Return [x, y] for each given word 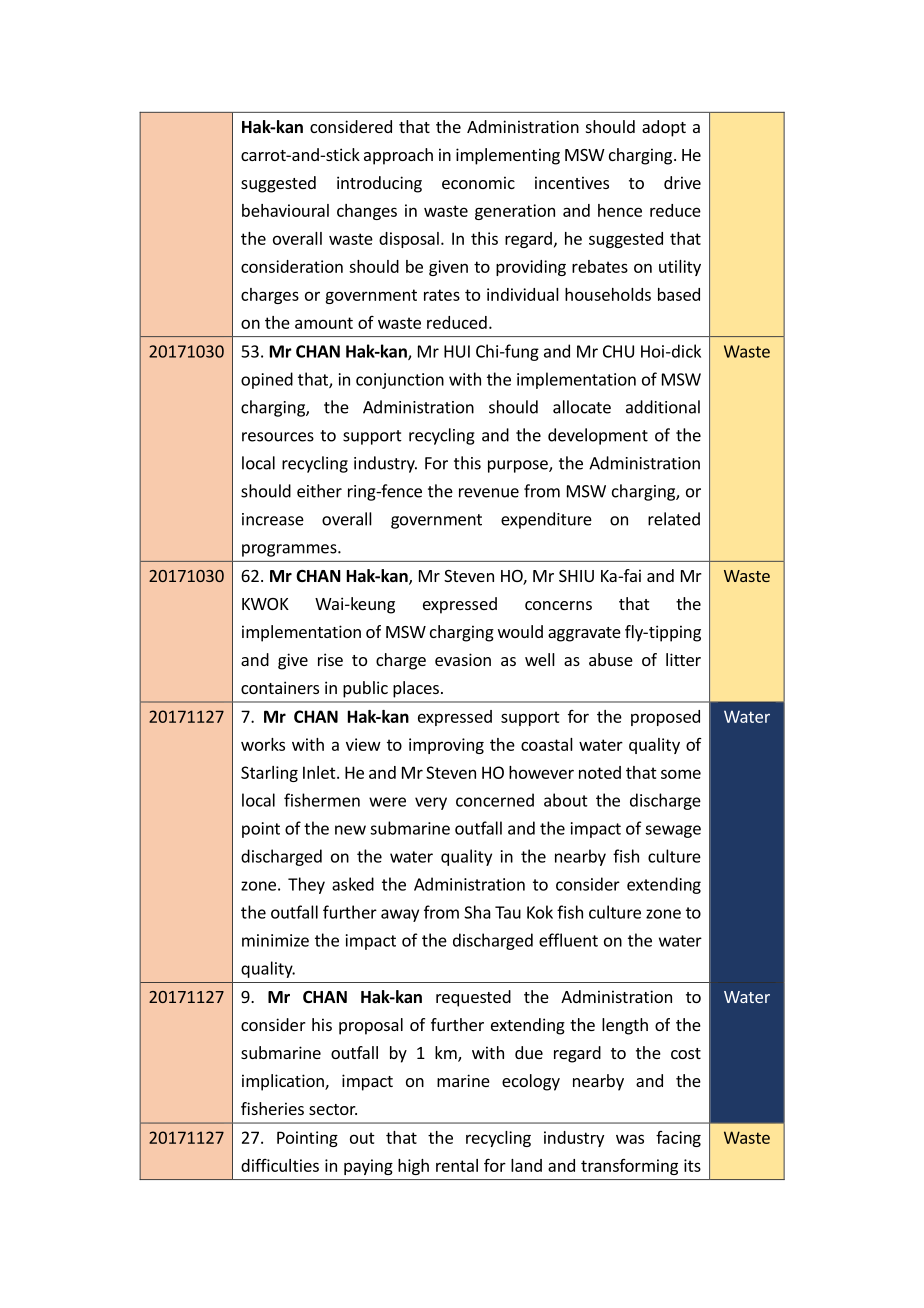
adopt [664, 128]
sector [333, 1109]
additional [663, 407]
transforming [629, 1167]
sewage [673, 831]
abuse [611, 659]
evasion [463, 659]
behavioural [285, 210]
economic [478, 182]
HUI [457, 351]
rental [457, 1165]
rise [330, 659]
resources [278, 437]
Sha [477, 912]
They [306, 885]
